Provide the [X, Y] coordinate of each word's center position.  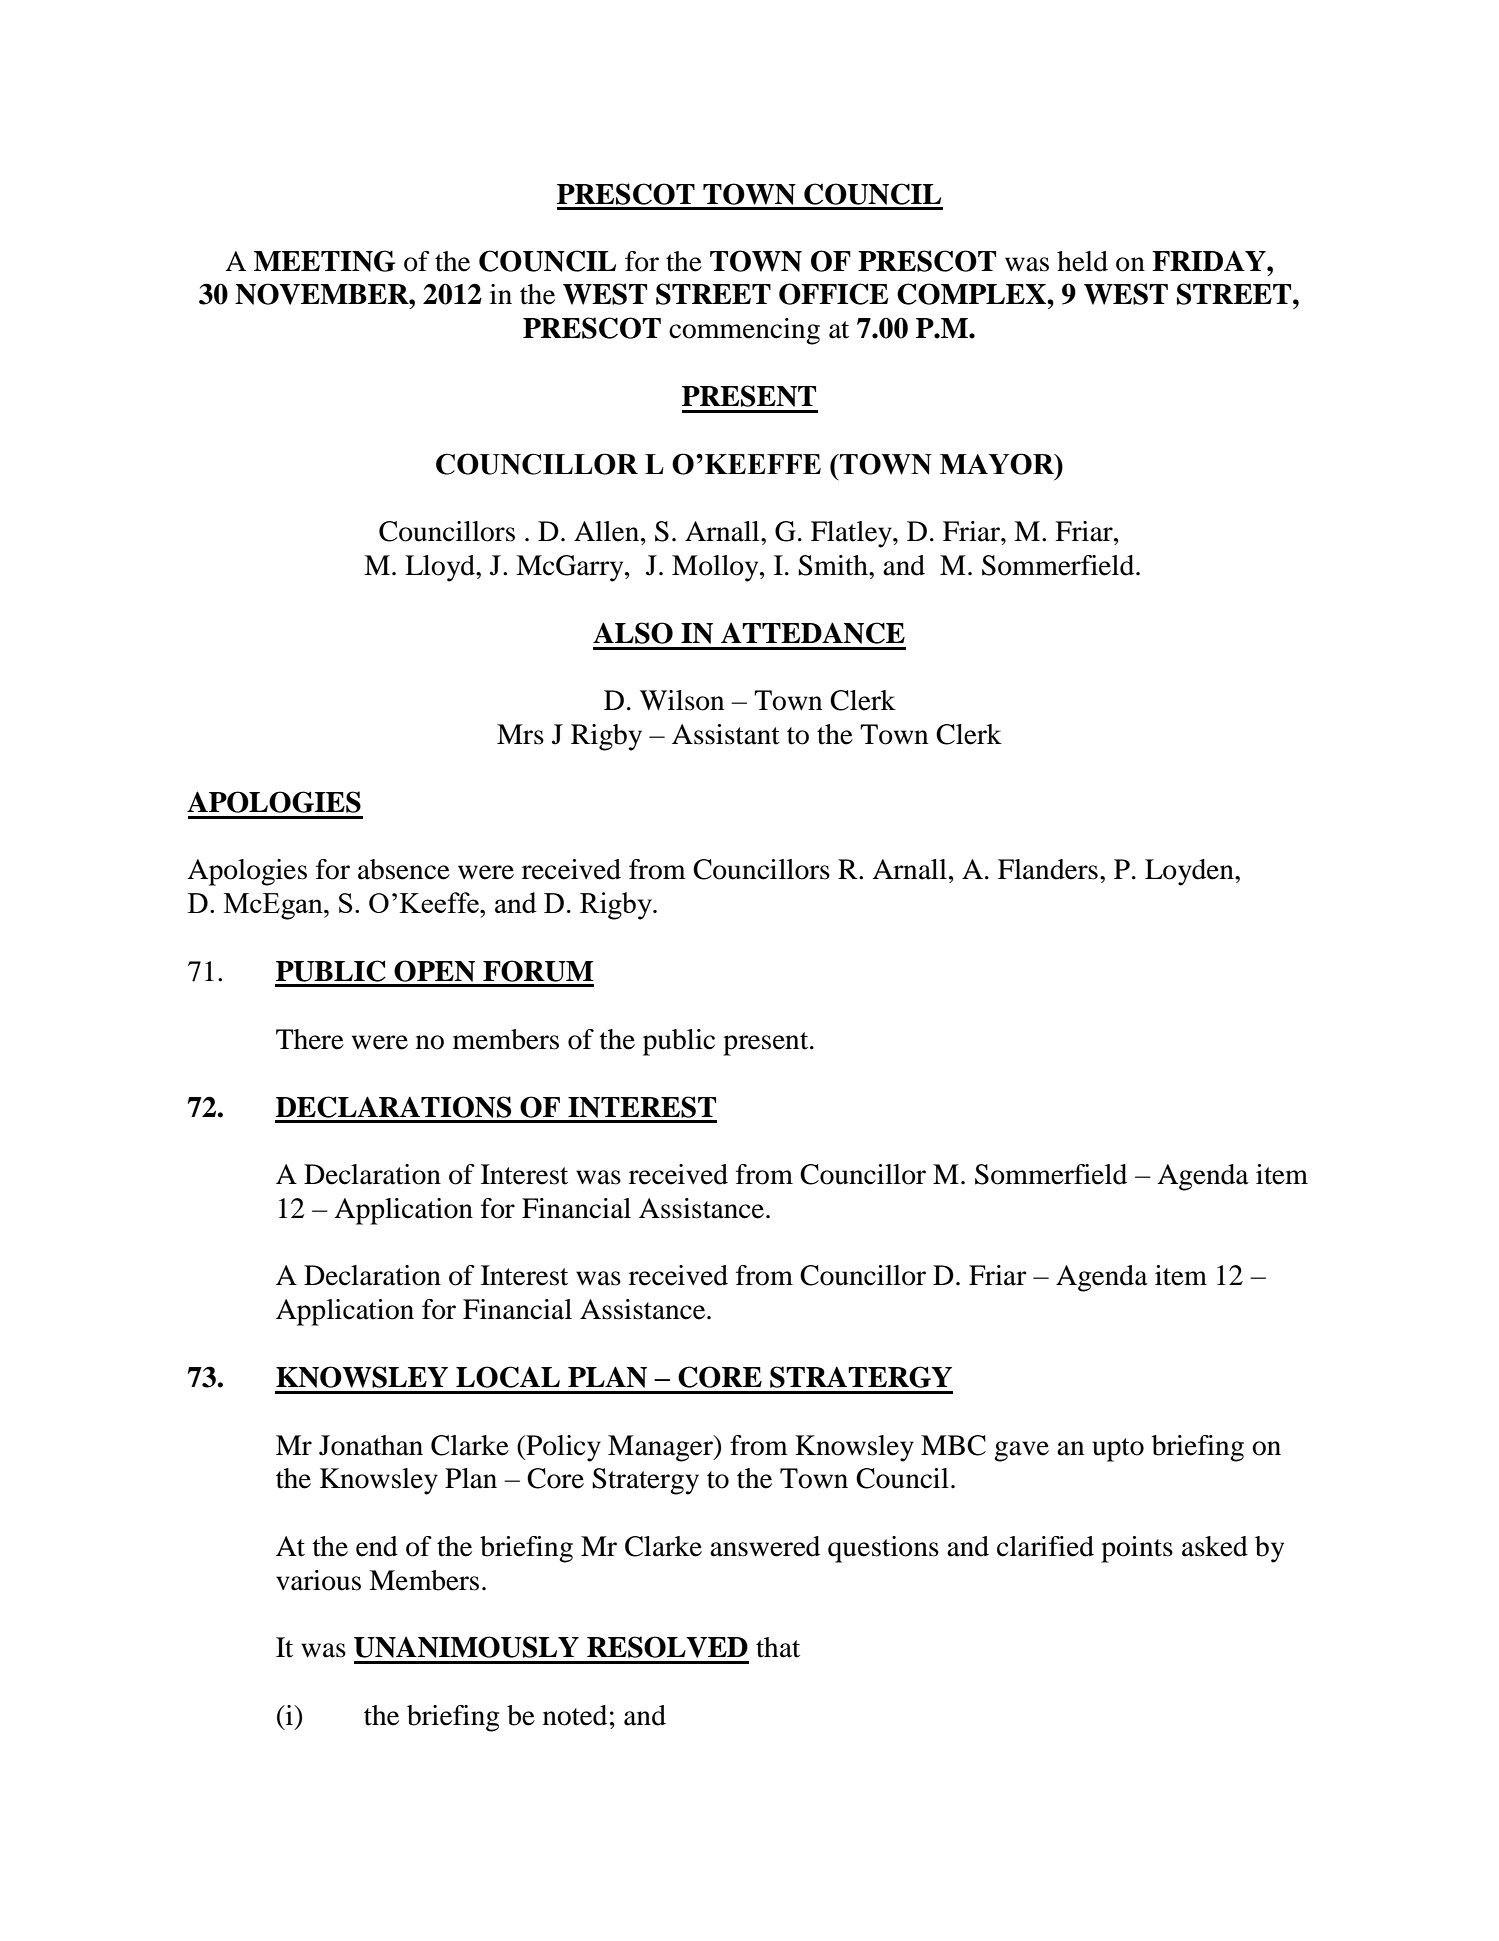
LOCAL [508, 1377]
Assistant [726, 734]
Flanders [1048, 869]
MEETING [324, 261]
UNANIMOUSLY [466, 1647]
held [1082, 261]
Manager [661, 1448]
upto [1118, 1450]
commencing [744, 331]
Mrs [520, 734]
